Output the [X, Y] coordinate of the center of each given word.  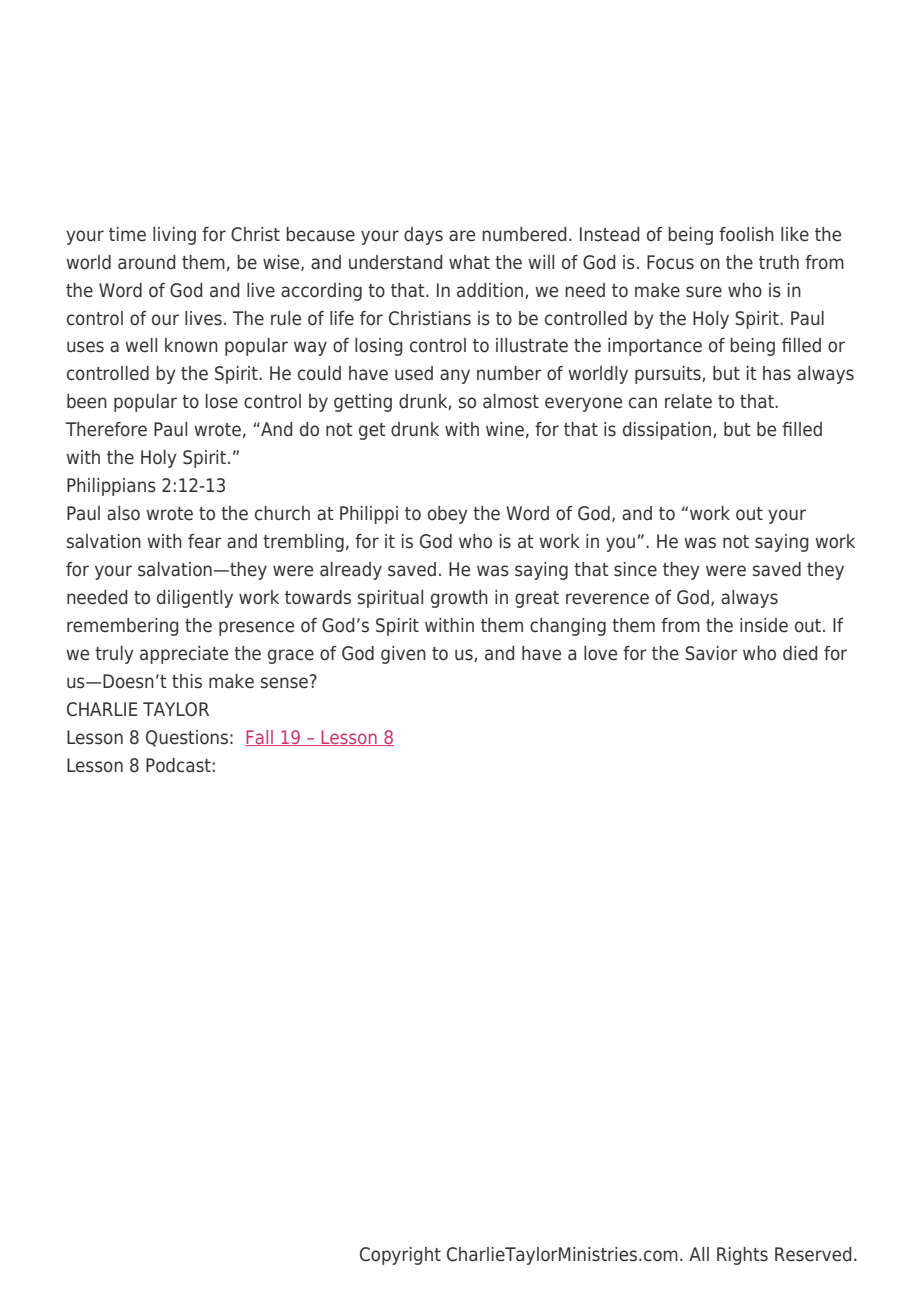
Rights [742, 1256]
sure [704, 292]
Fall [260, 738]
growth [459, 599]
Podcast [178, 765]
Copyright [400, 1256]
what [469, 262]
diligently [195, 599]
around [146, 262]
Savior [711, 653]
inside [764, 625]
